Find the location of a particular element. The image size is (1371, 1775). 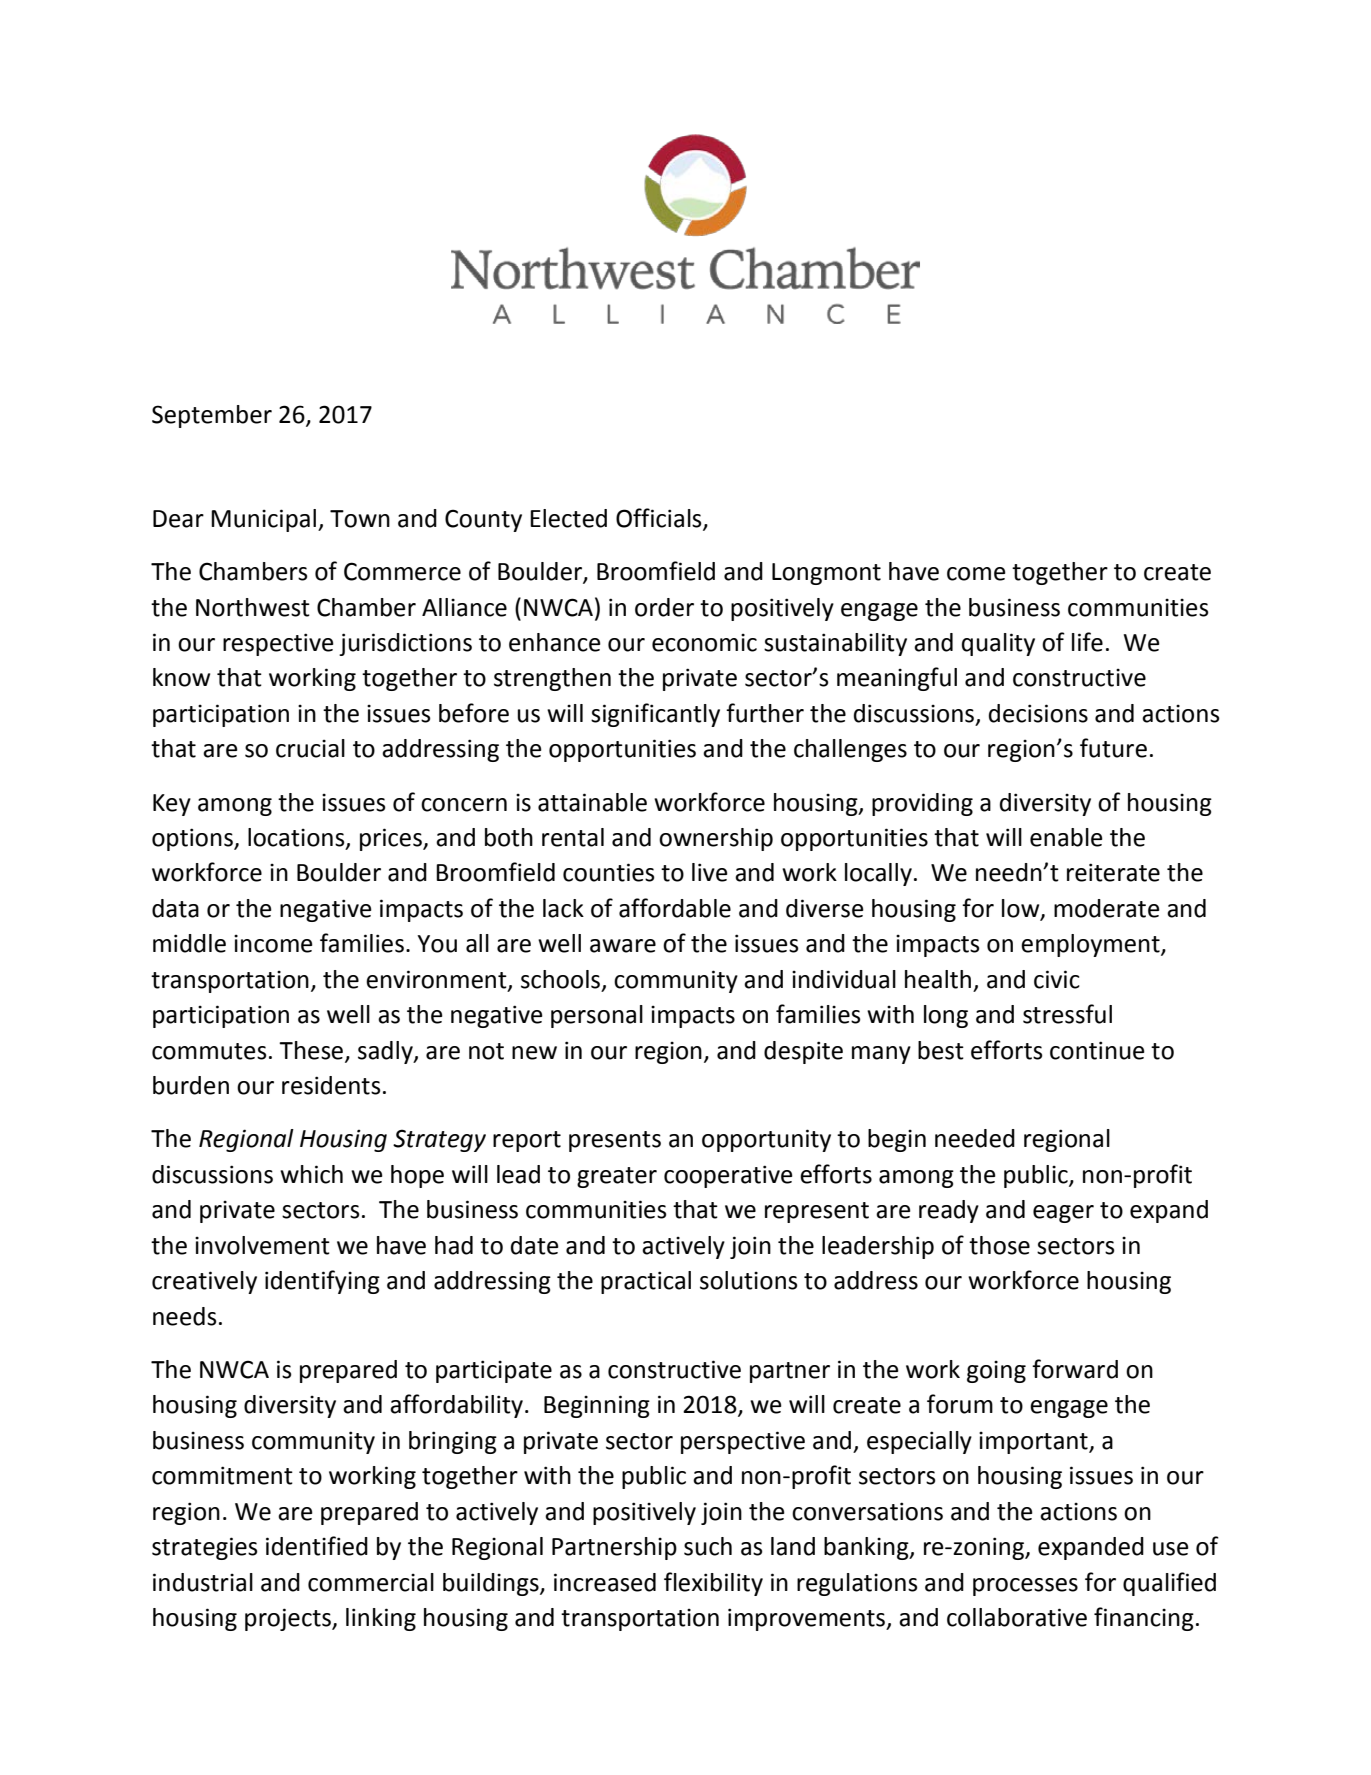

projects is located at coordinates (289, 1619).
